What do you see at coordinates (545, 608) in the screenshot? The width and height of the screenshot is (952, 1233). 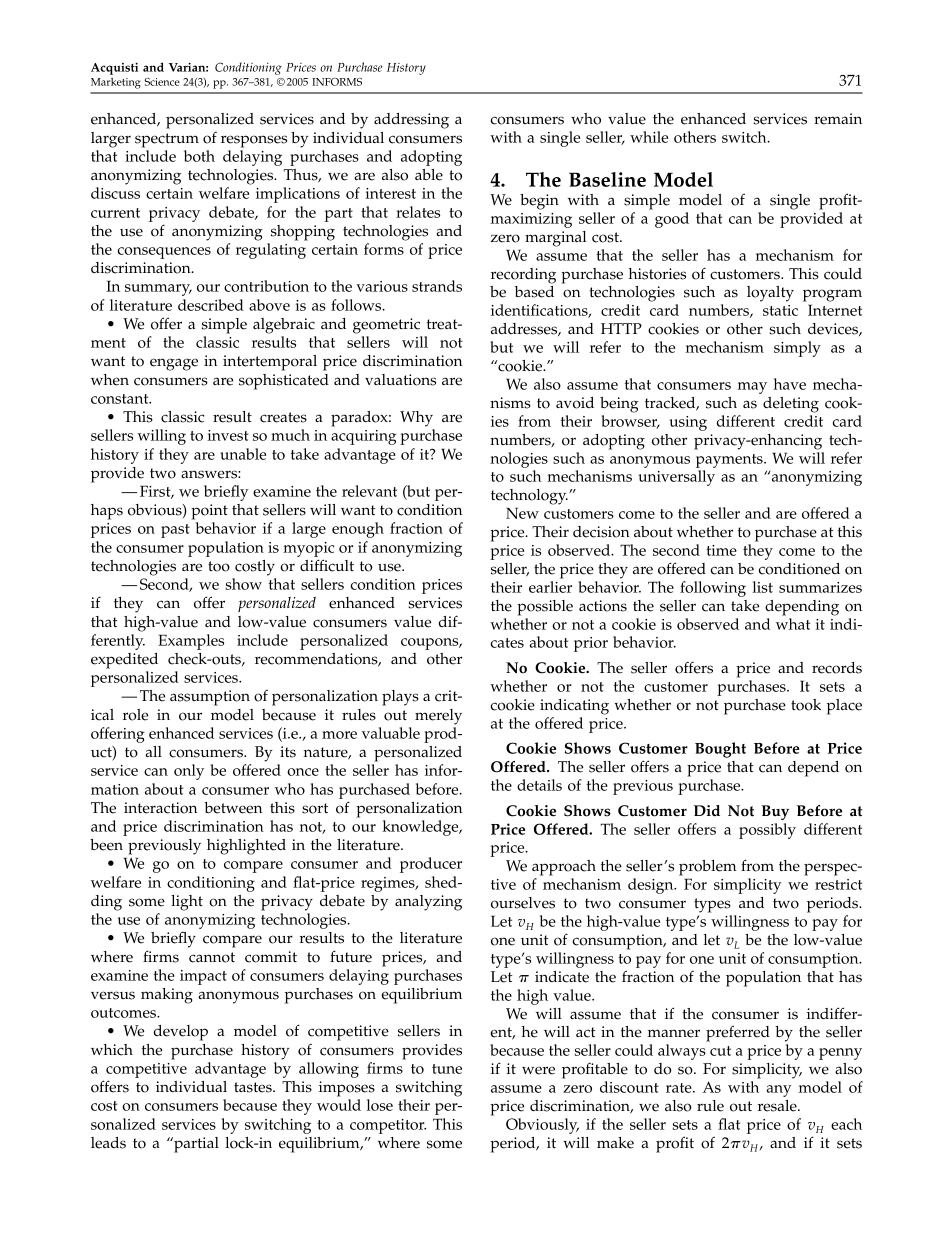 I see `possible` at bounding box center [545, 608].
